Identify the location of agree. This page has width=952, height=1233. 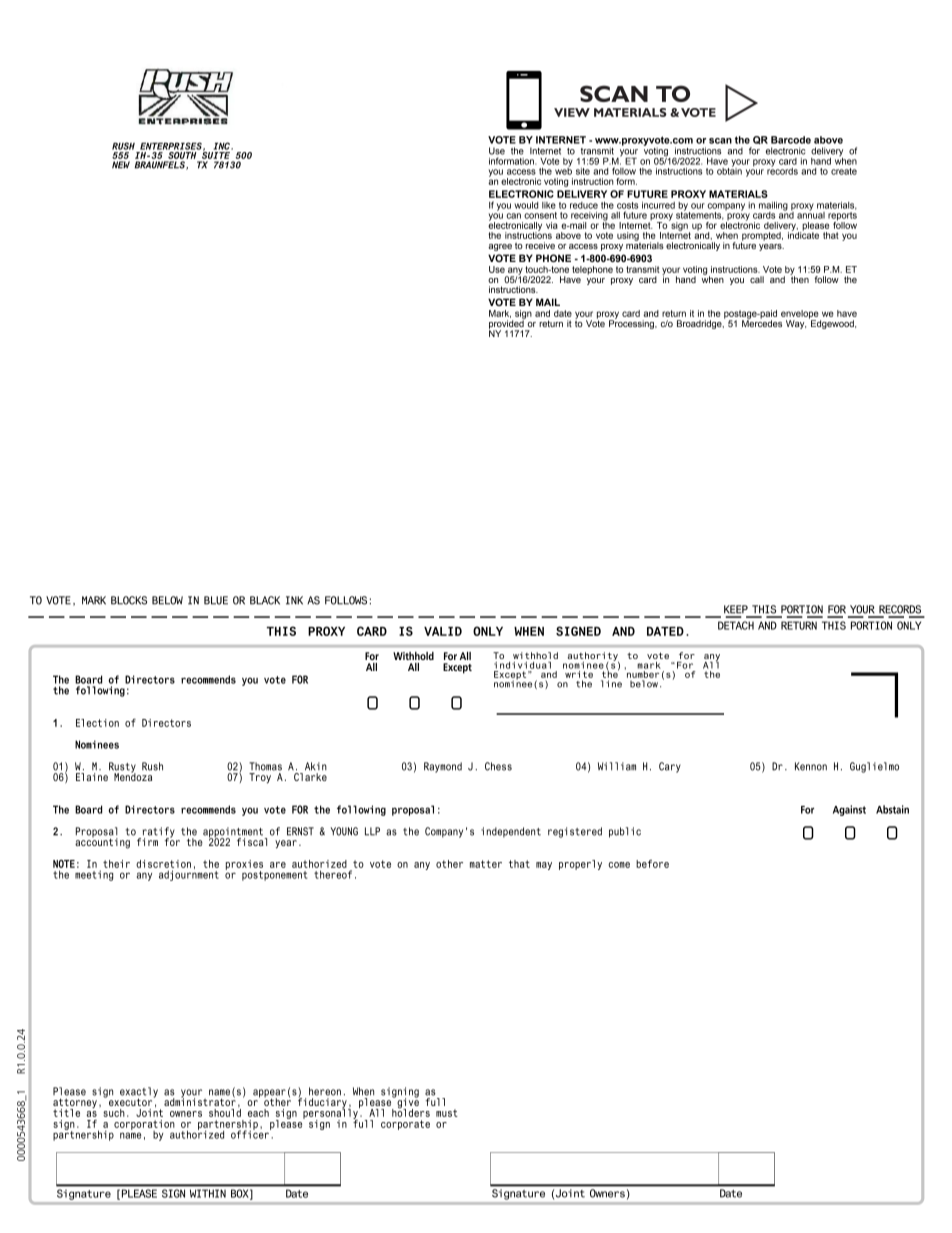
(500, 247).
